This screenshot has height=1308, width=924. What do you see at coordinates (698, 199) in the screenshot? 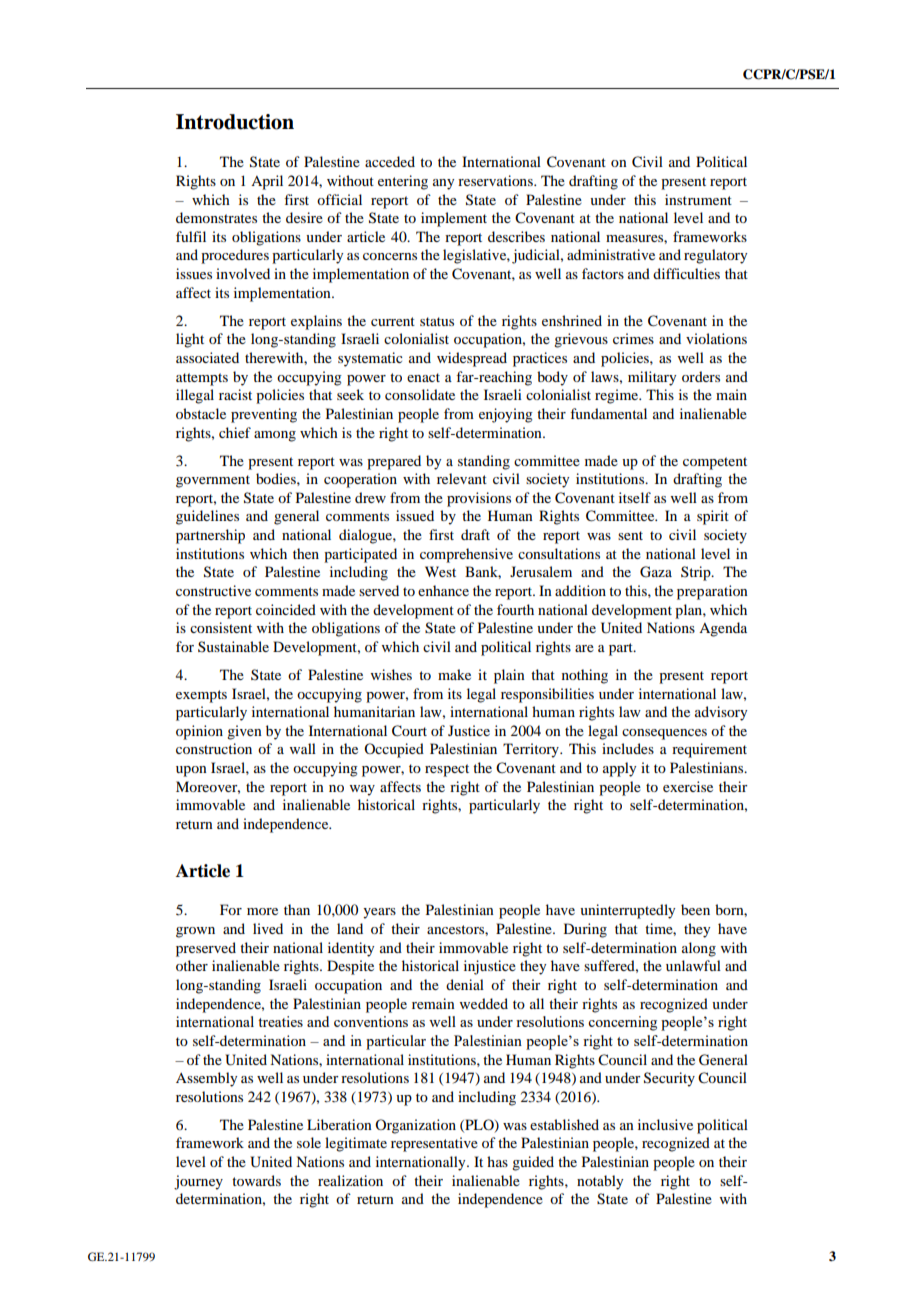
I see `instrument` at bounding box center [698, 199].
